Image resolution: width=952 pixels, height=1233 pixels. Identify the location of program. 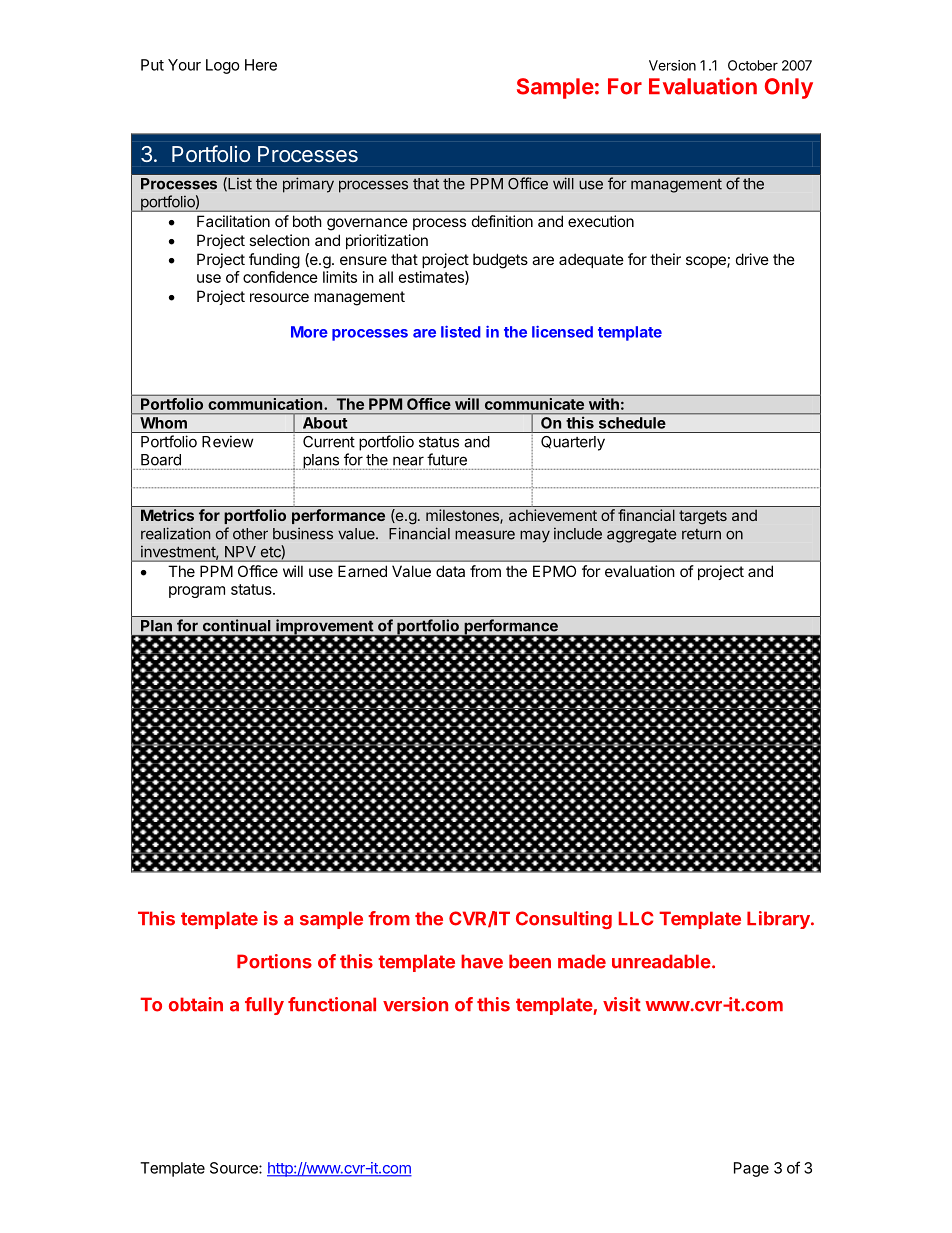
(197, 592).
